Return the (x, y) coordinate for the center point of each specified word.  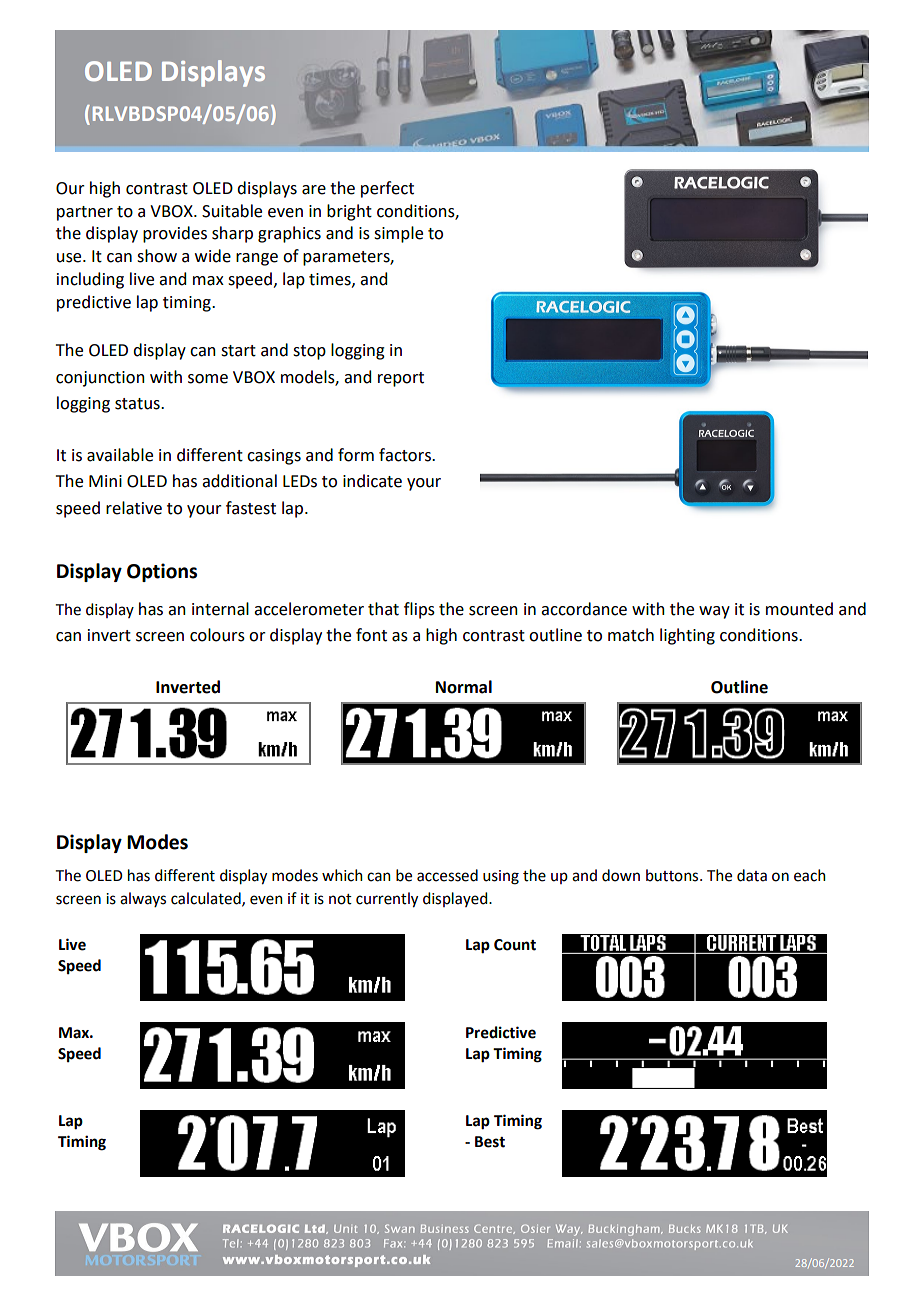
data (752, 875)
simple (398, 234)
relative (134, 508)
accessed (447, 875)
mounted (799, 609)
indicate (372, 481)
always (143, 899)
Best (490, 1142)
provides (175, 234)
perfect (387, 189)
